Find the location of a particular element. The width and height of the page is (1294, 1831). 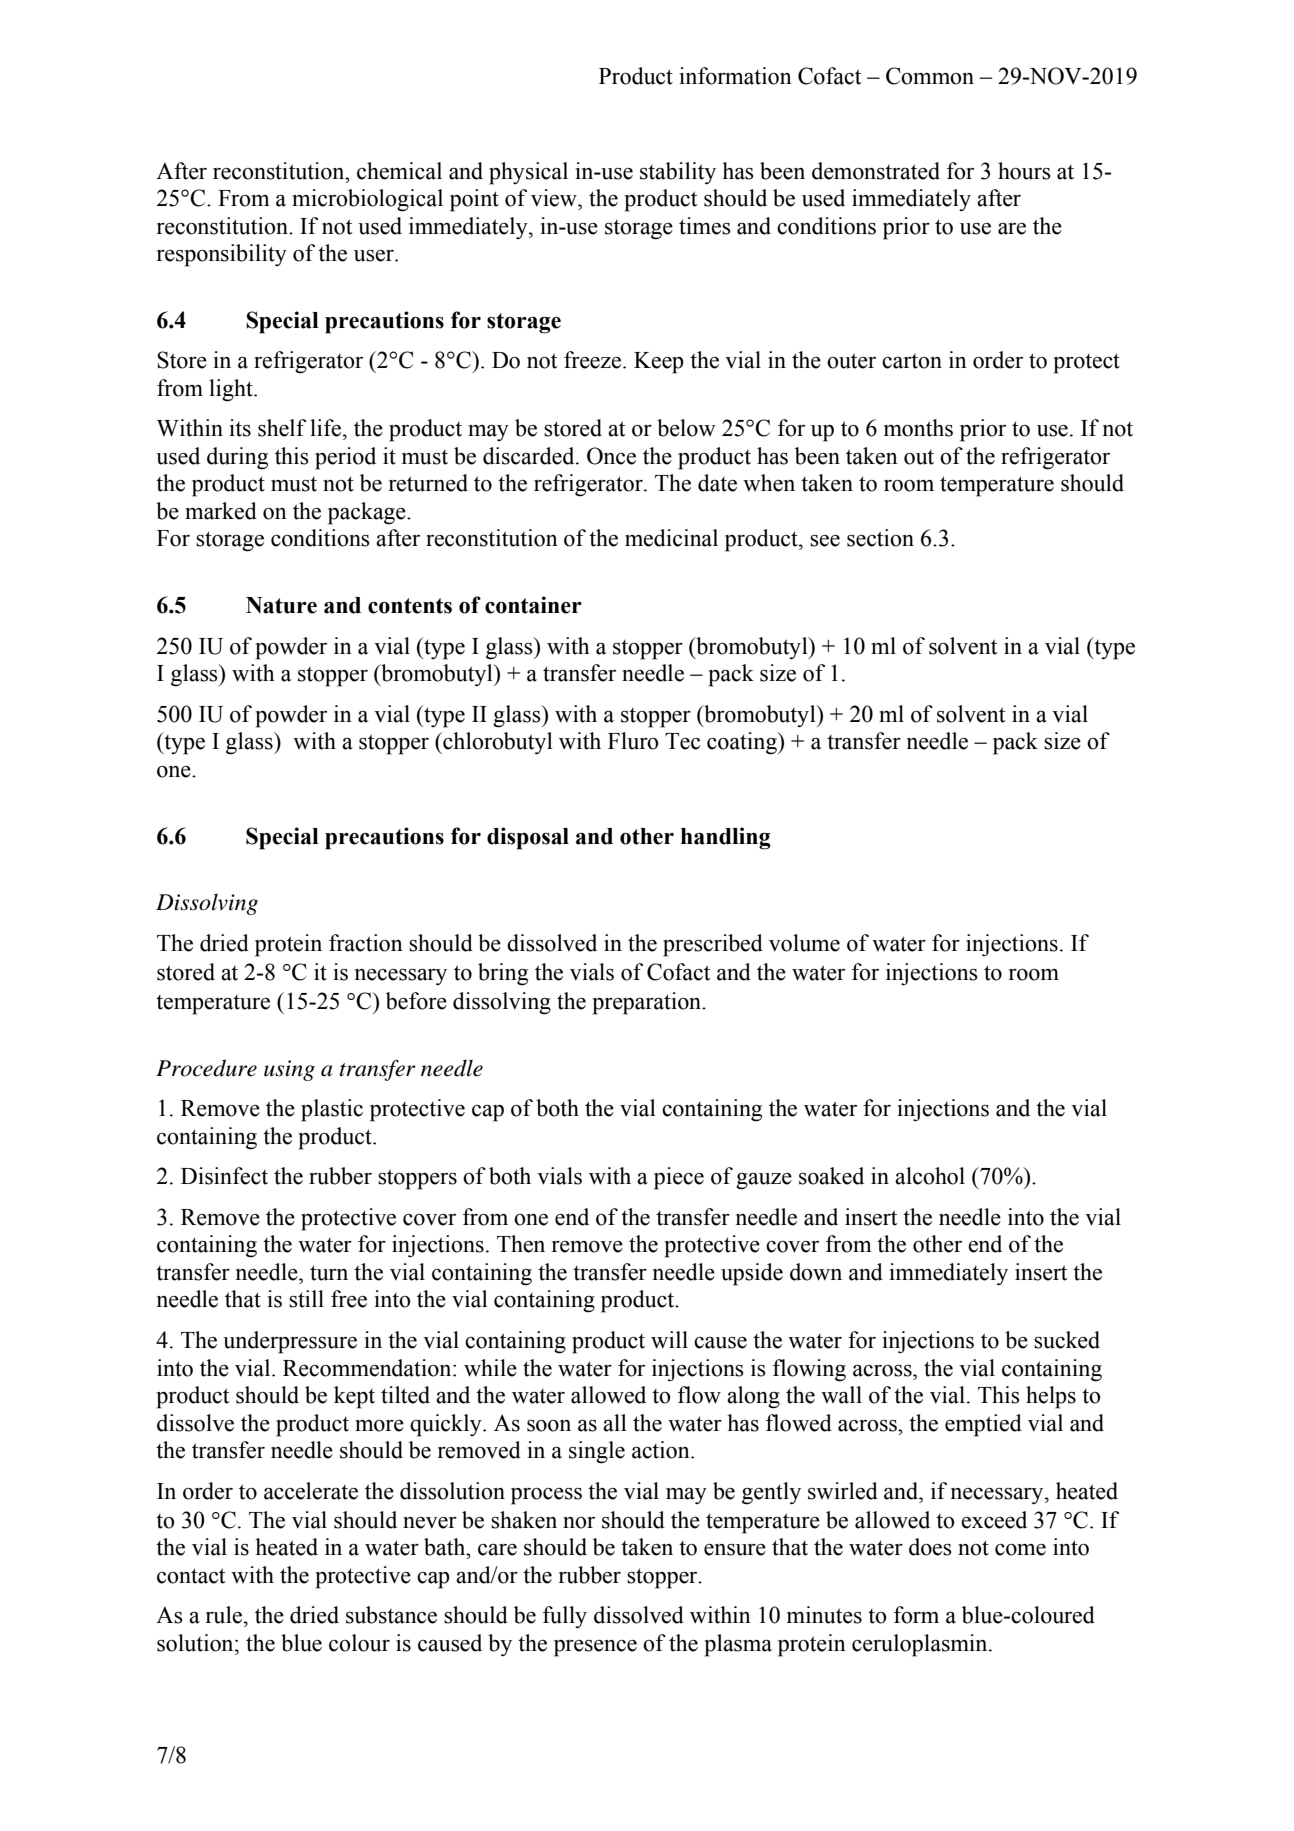

microbiological is located at coordinates (367, 200).
